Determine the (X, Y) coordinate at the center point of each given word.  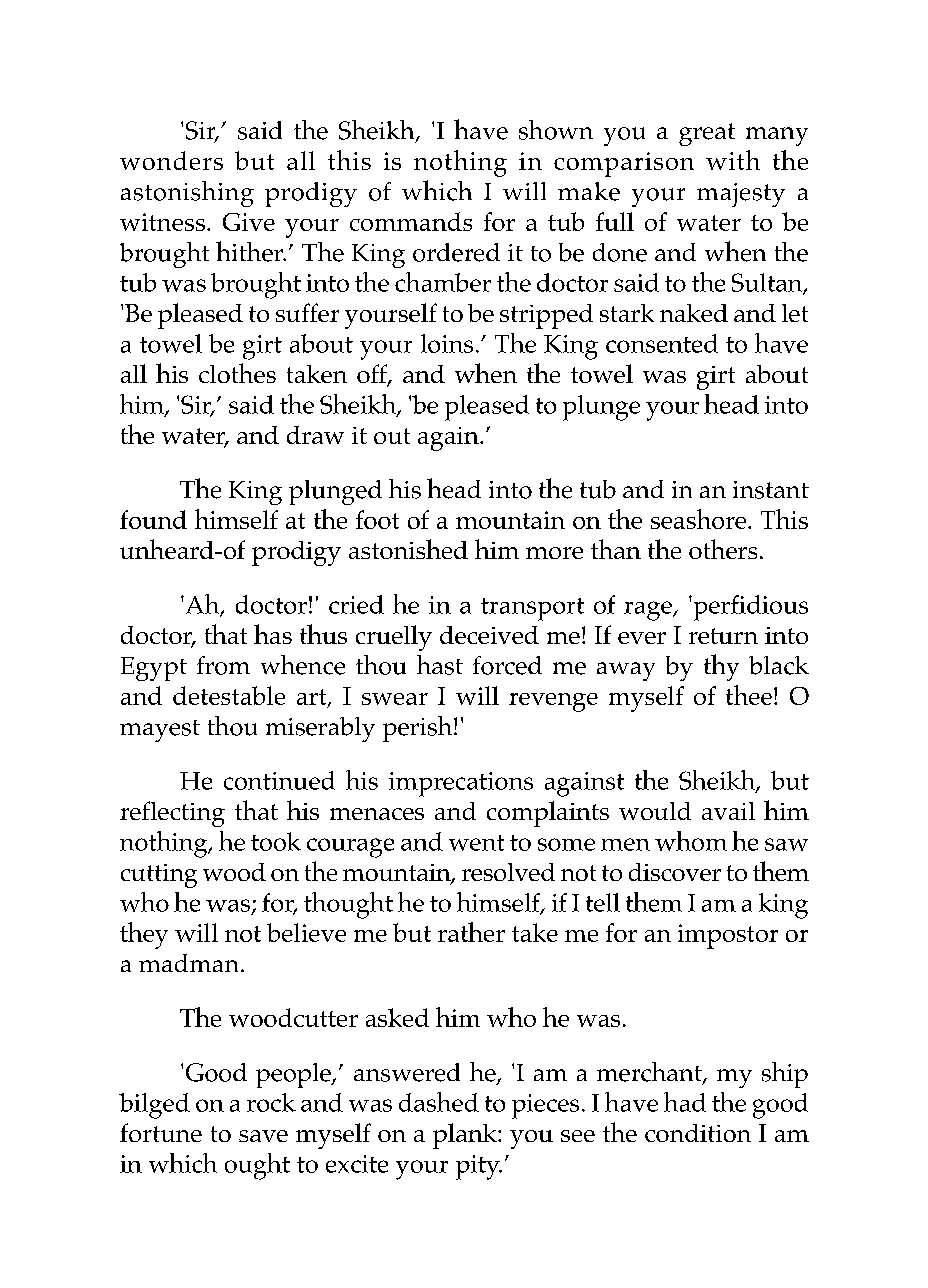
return (723, 636)
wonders (171, 160)
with (733, 160)
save (263, 1136)
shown (556, 130)
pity (479, 1167)
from (223, 665)
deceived (489, 635)
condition (698, 1133)
